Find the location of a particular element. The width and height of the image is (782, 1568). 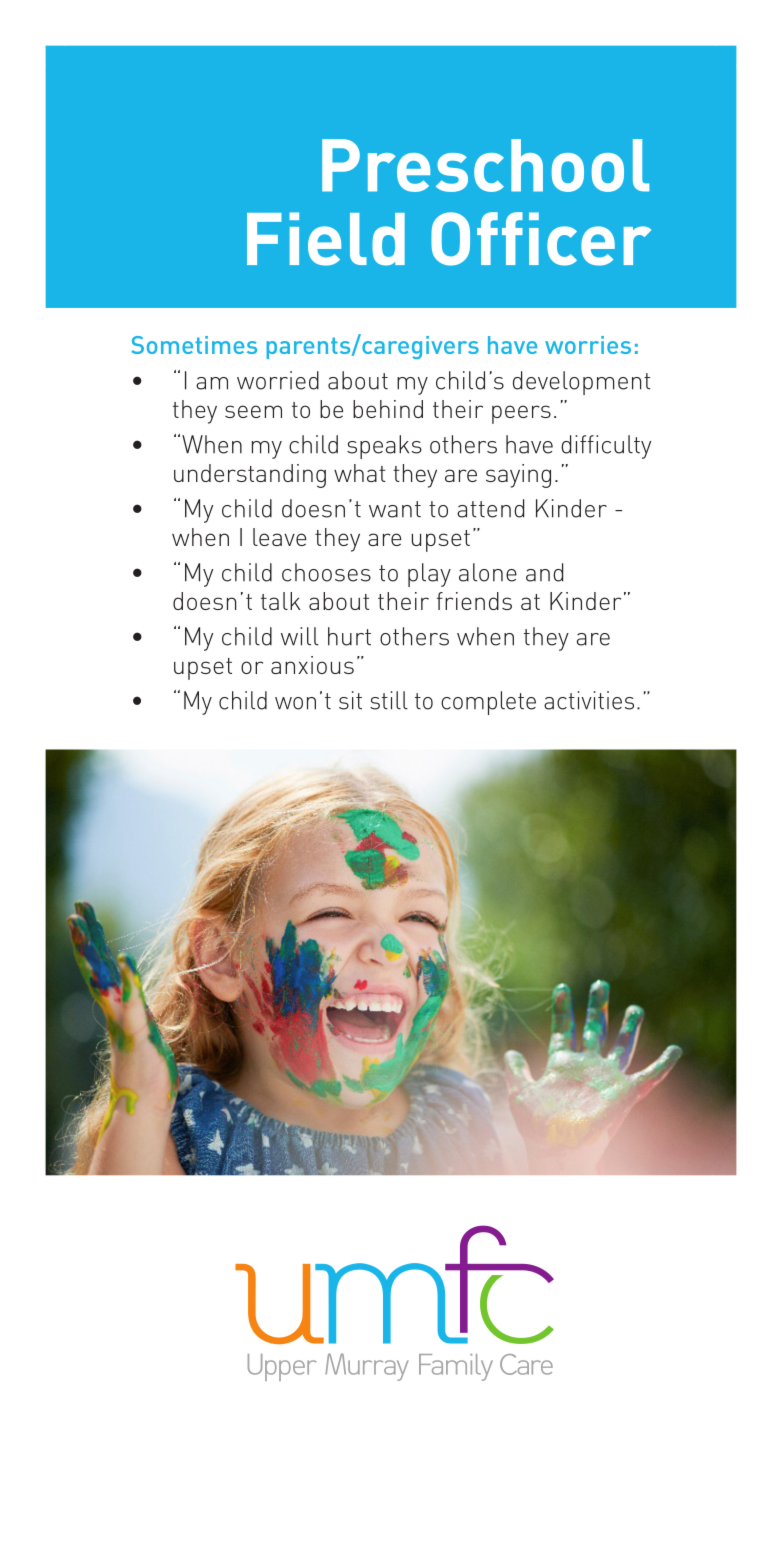

peers is located at coordinates (521, 414).
